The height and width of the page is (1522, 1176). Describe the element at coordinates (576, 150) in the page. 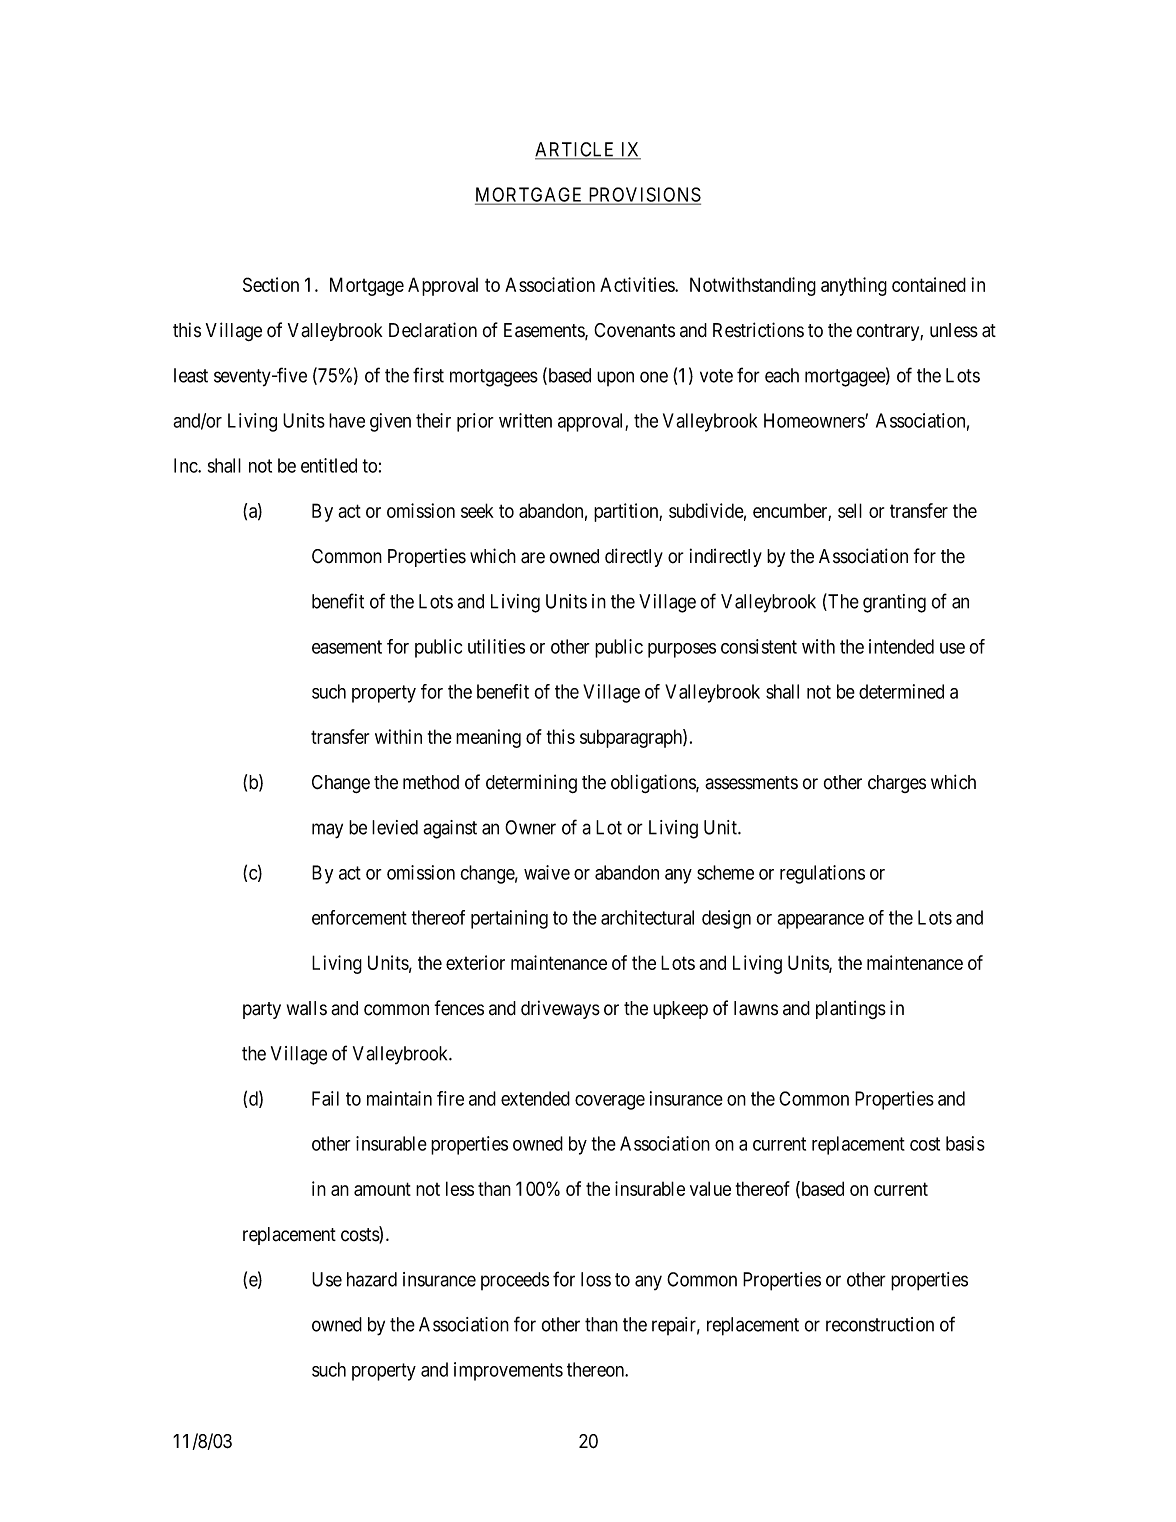

I see `ARTICLE` at that location.
